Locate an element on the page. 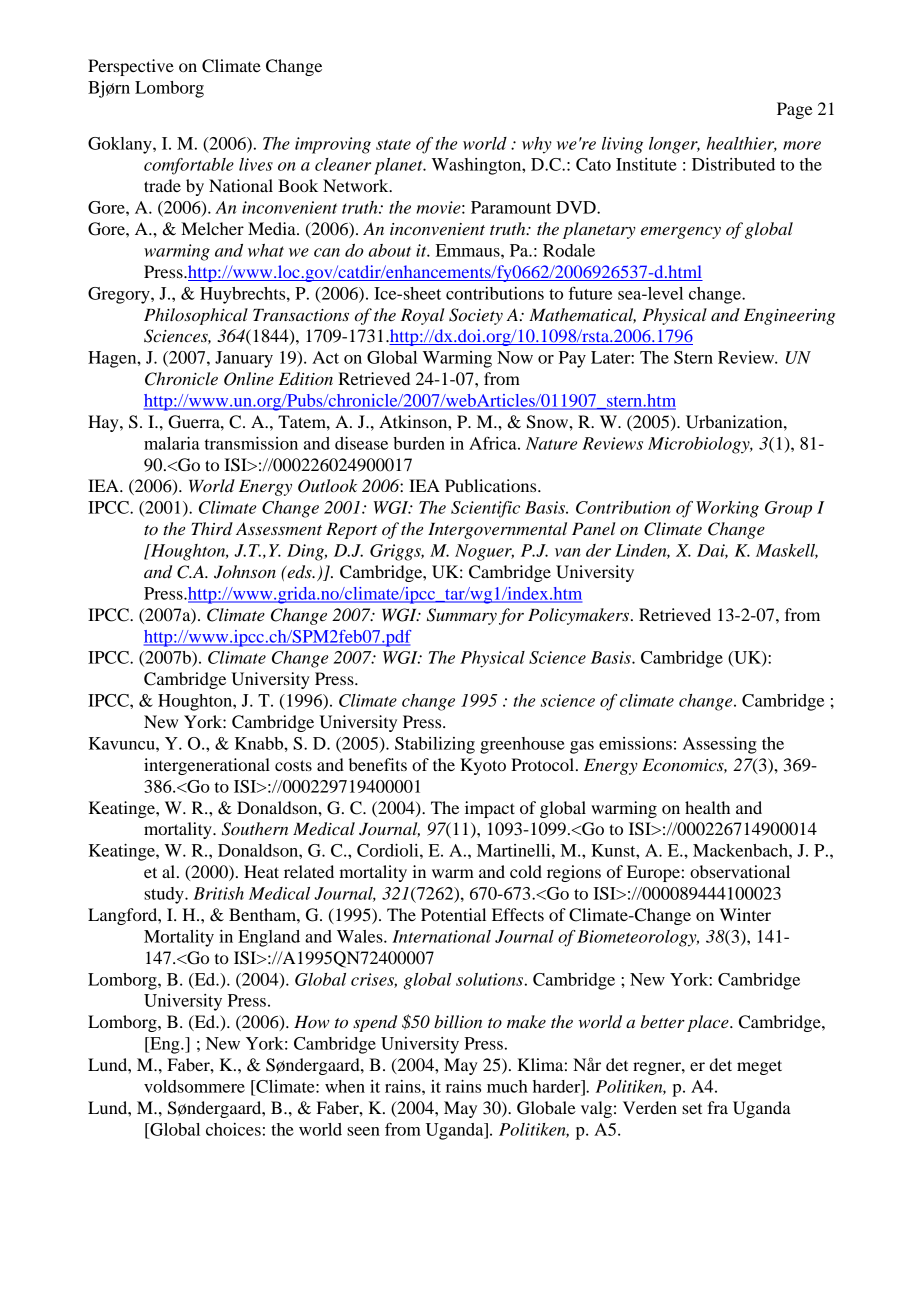  Working is located at coordinates (727, 509).
